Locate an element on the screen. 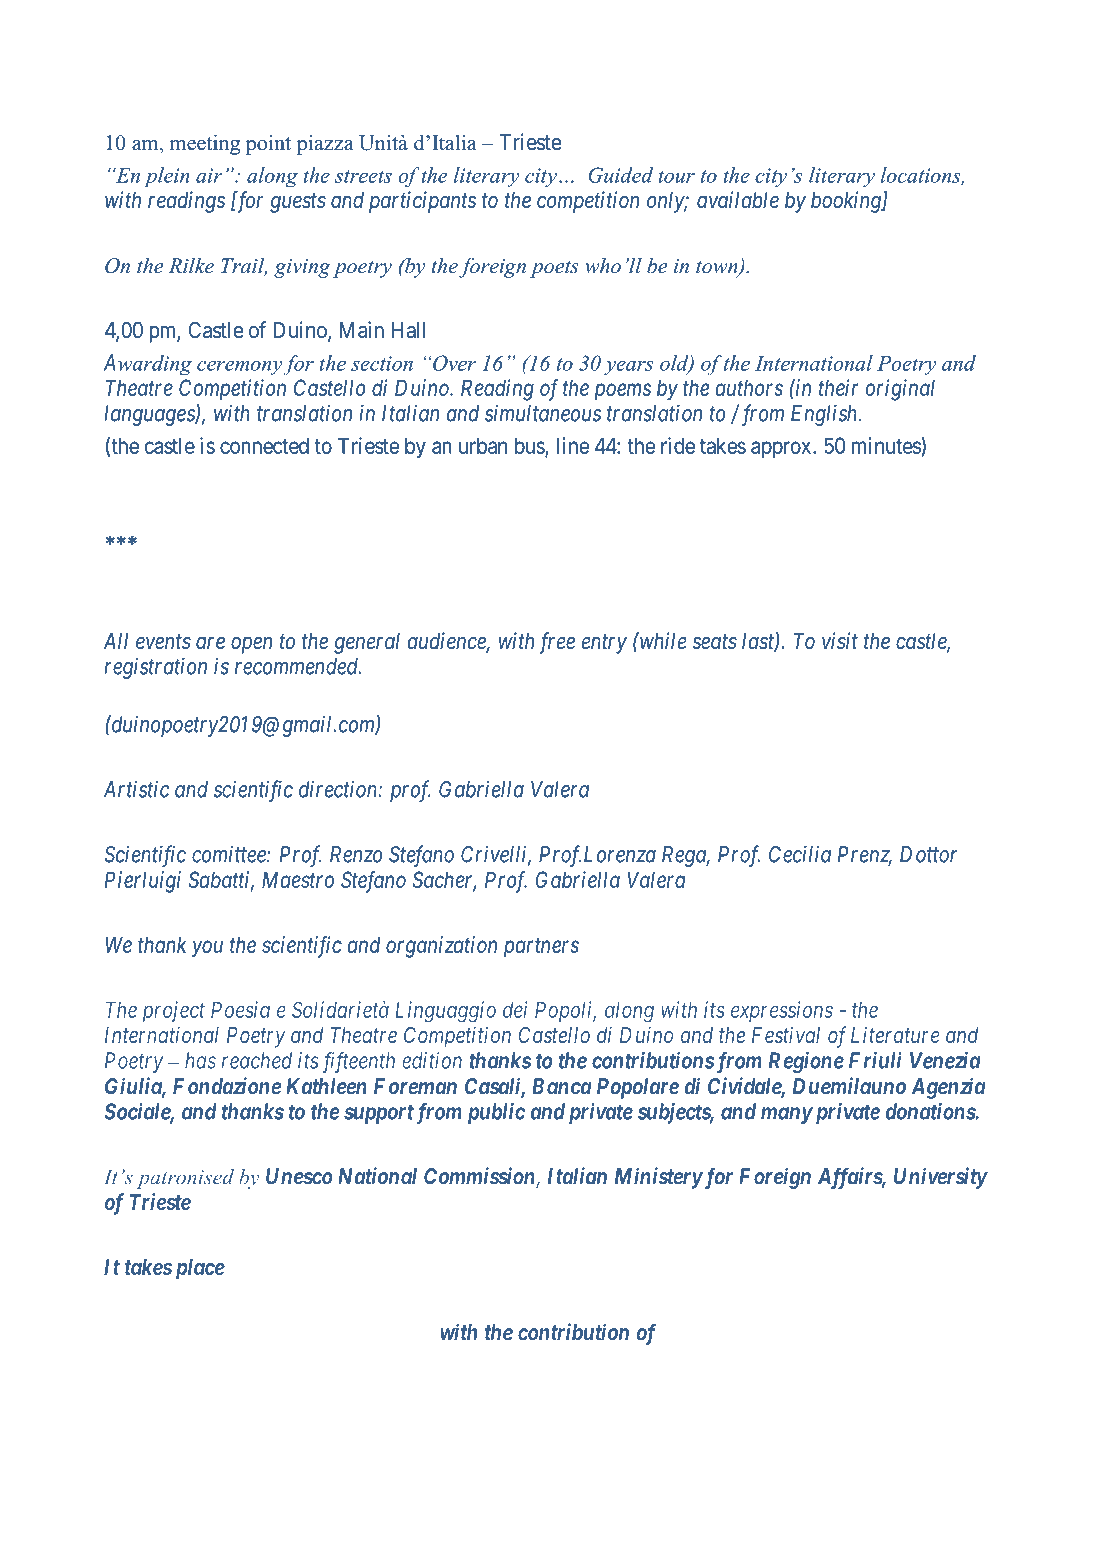  patronised is located at coordinates (185, 1179).
